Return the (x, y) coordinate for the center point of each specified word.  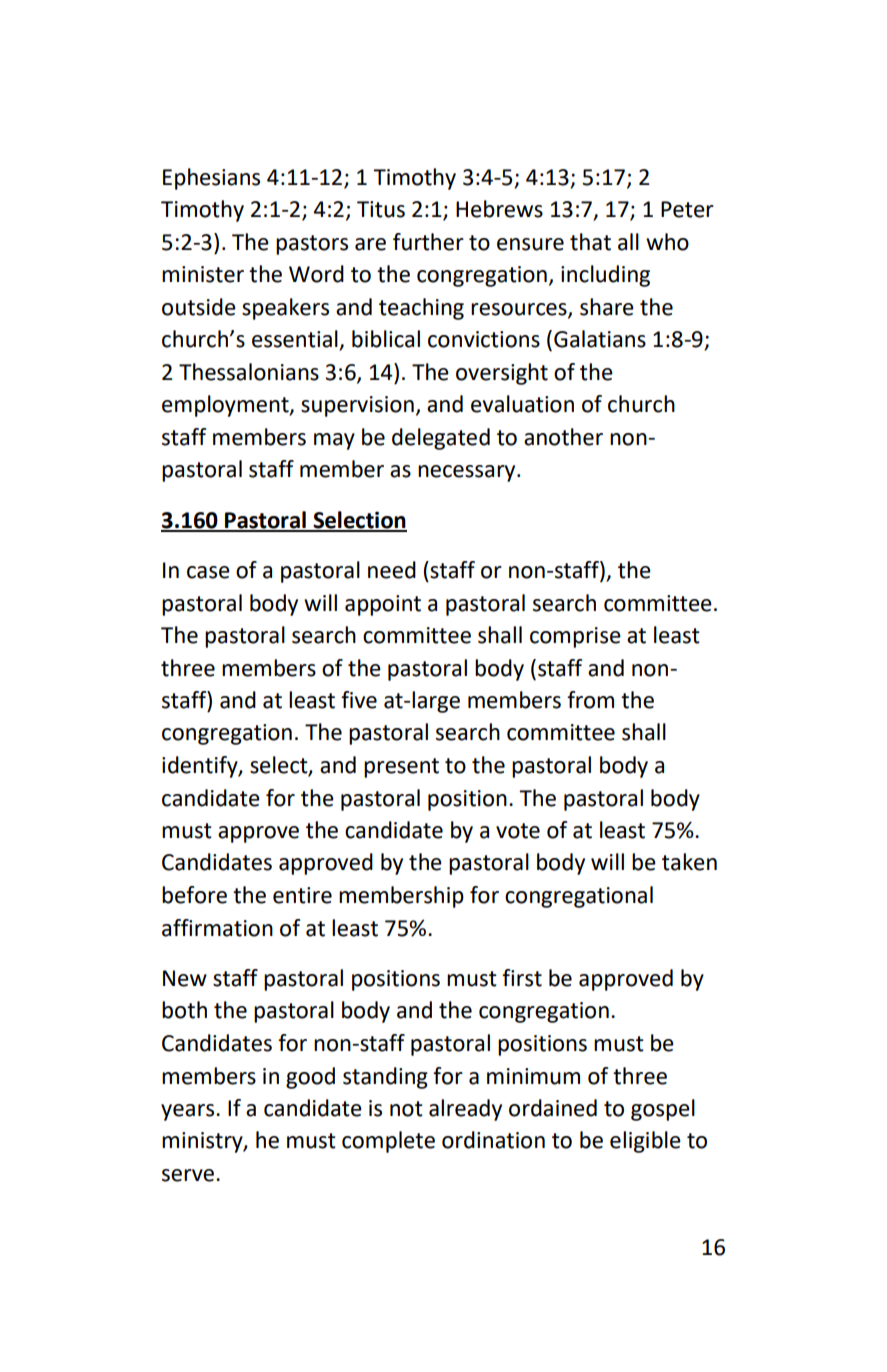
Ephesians (211, 179)
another (563, 437)
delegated (441, 439)
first (522, 978)
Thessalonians (249, 372)
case (208, 572)
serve (189, 1175)
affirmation (217, 928)
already (465, 1110)
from (590, 700)
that (590, 242)
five (359, 700)
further (428, 242)
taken (689, 862)
